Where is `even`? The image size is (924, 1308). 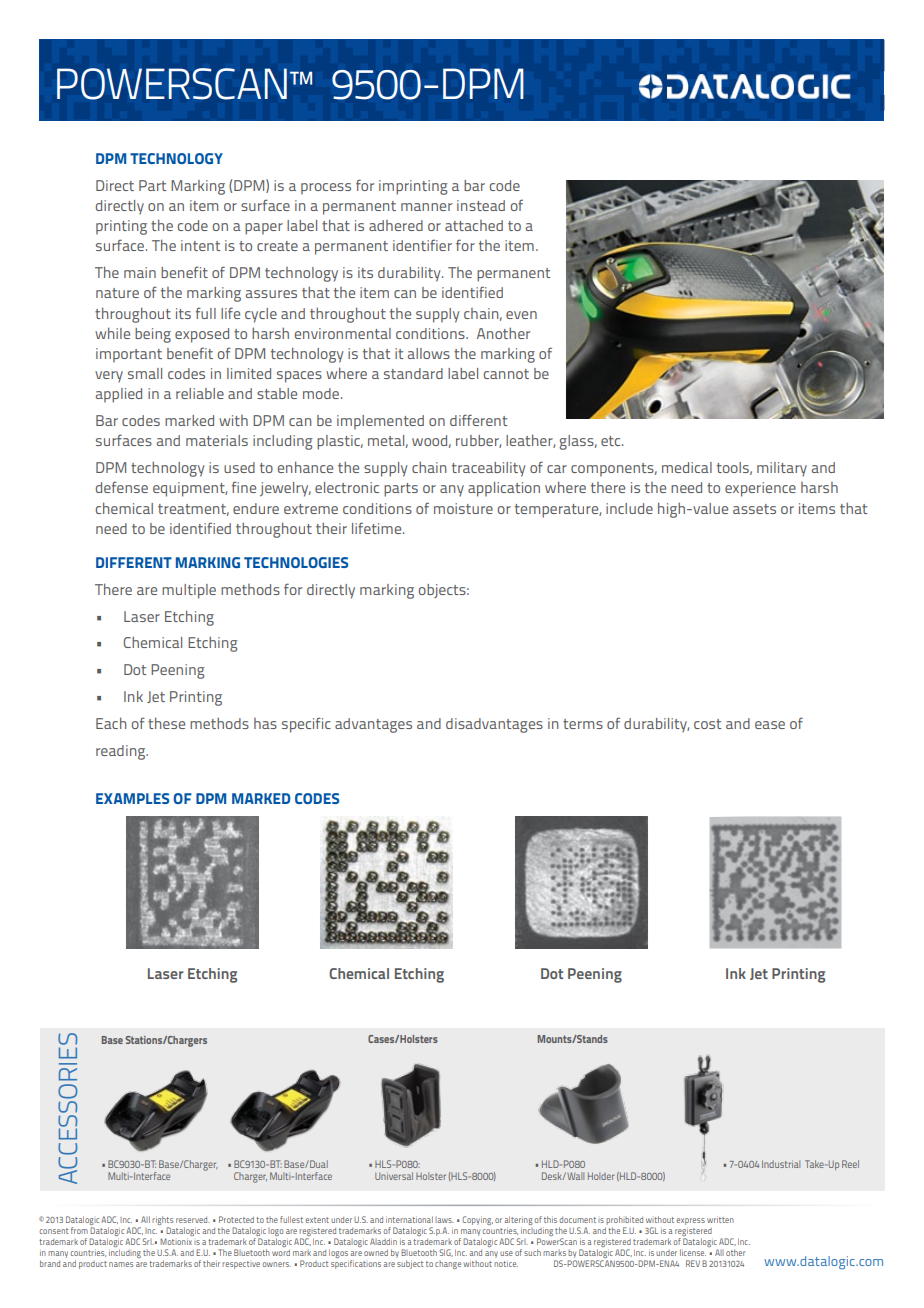
even is located at coordinates (521, 315).
